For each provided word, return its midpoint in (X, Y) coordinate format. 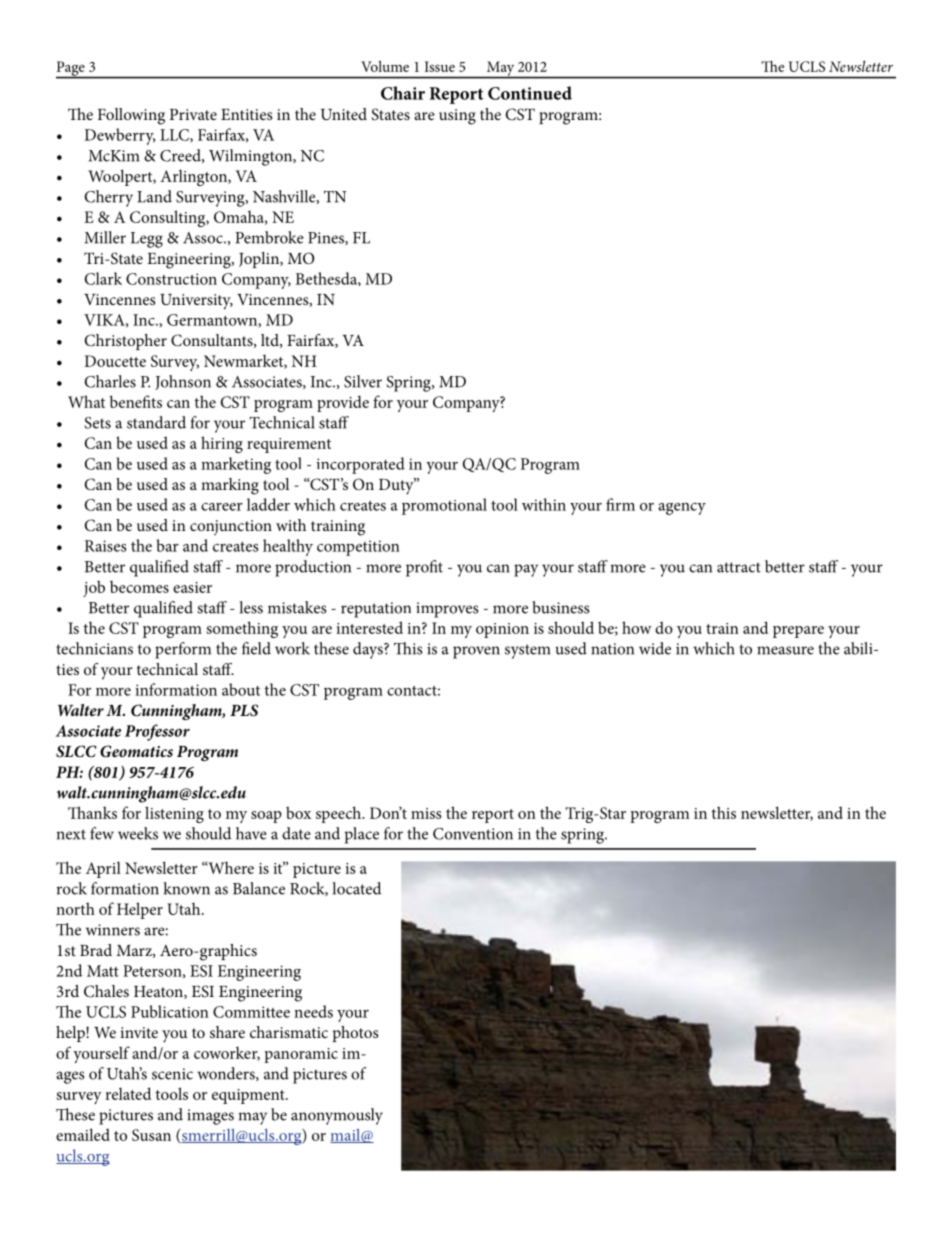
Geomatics (136, 751)
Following (131, 116)
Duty (397, 486)
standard (156, 422)
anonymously (337, 1116)
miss (426, 813)
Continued (530, 93)
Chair (403, 93)
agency (682, 509)
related (128, 1093)
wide (655, 648)
